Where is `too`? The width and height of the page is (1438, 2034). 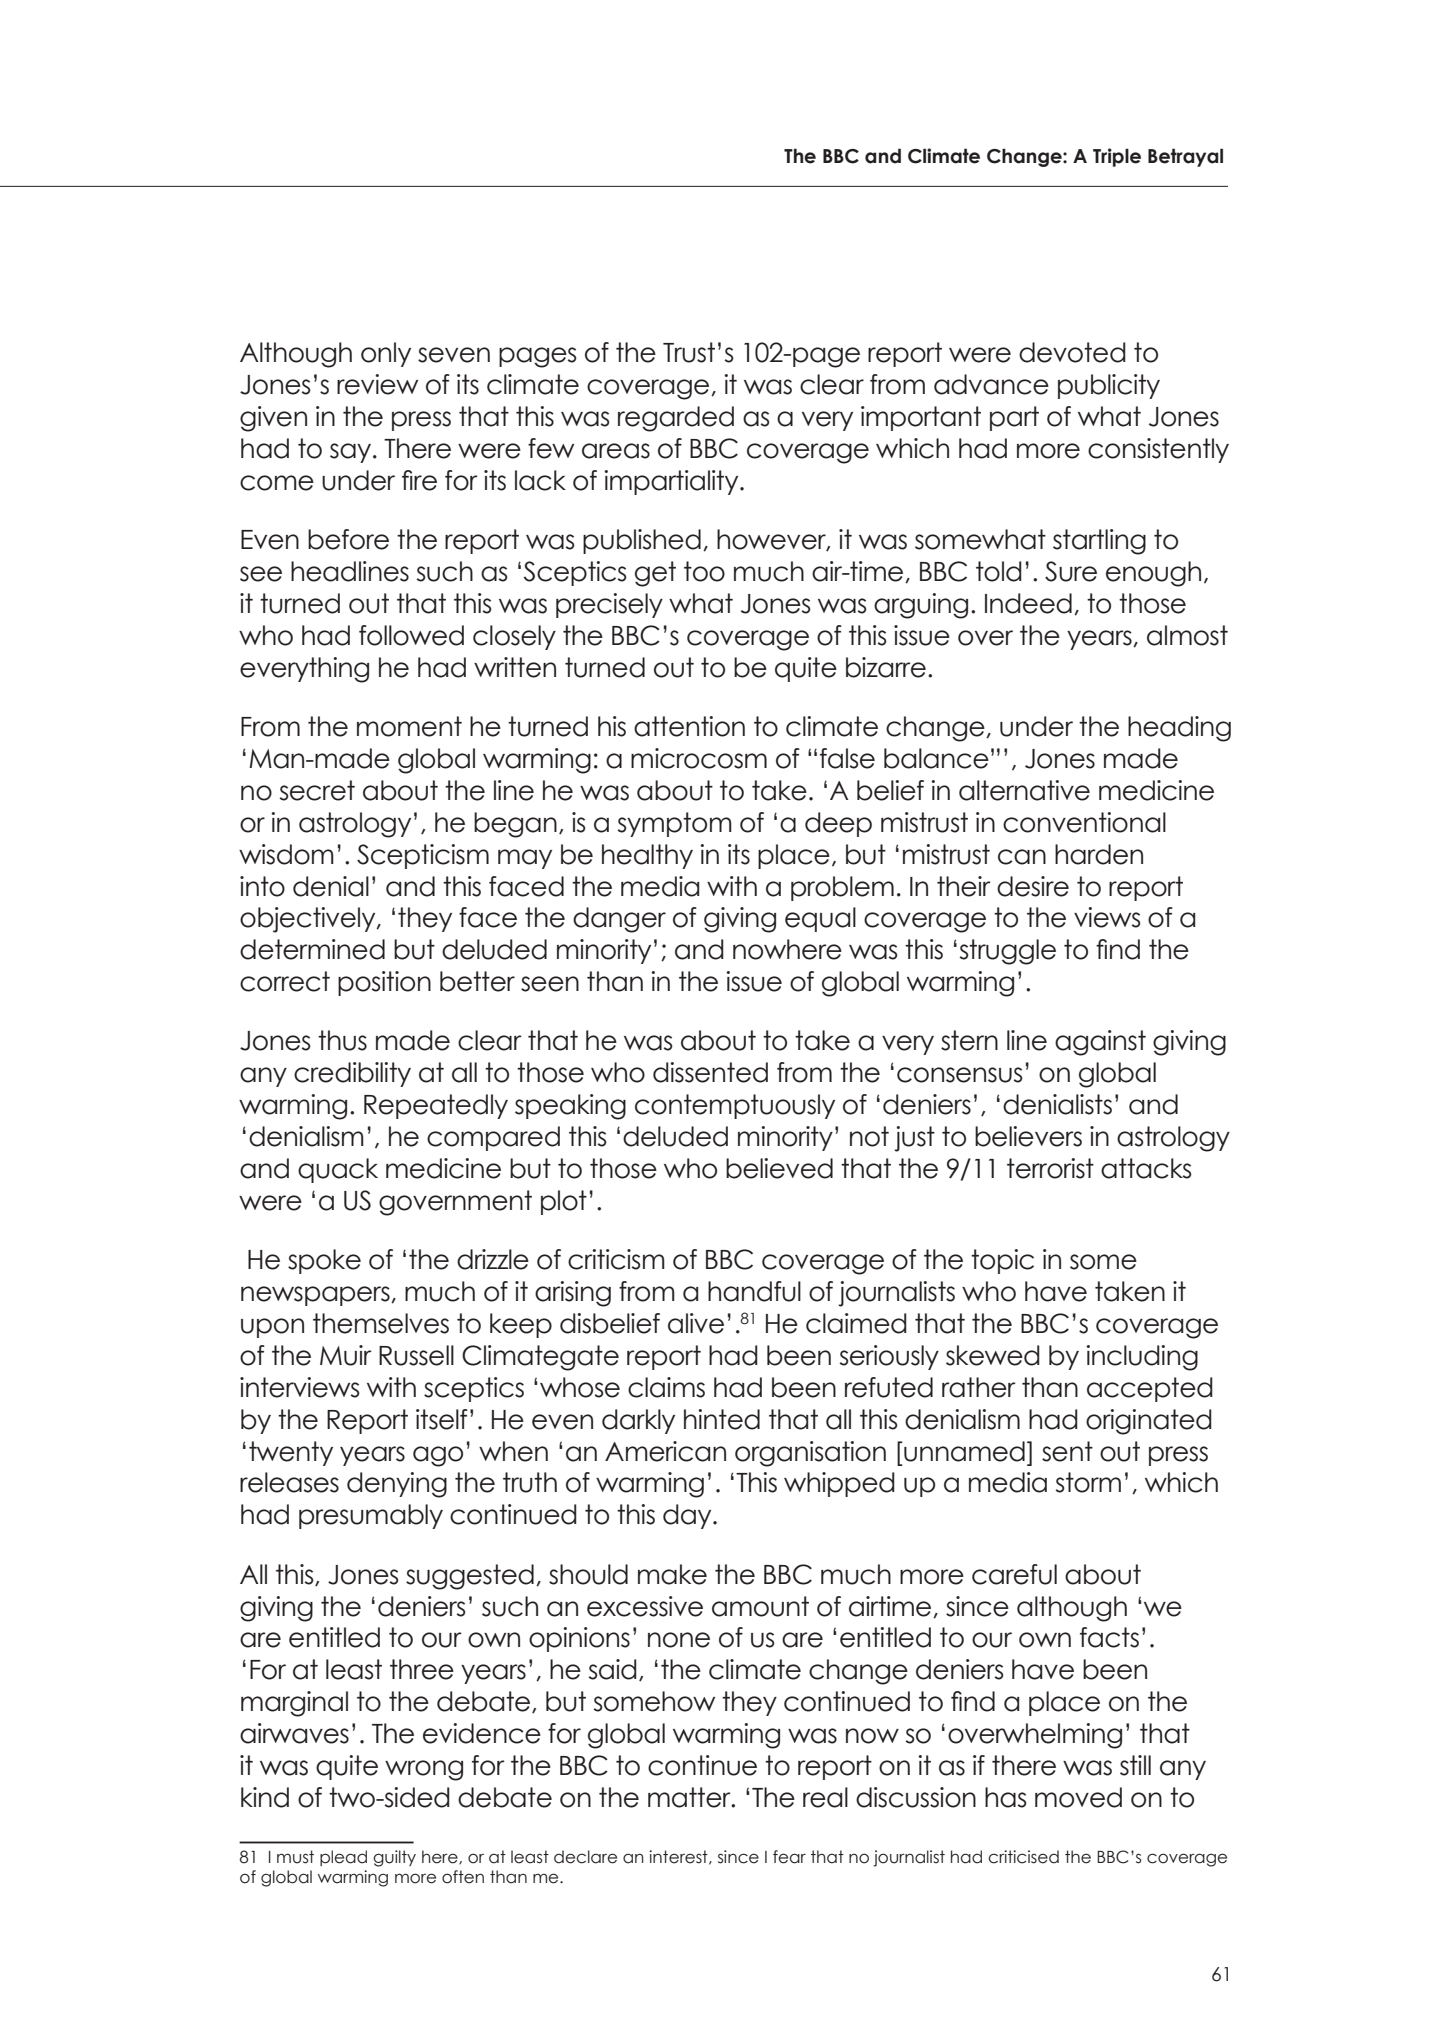 too is located at coordinates (704, 571).
